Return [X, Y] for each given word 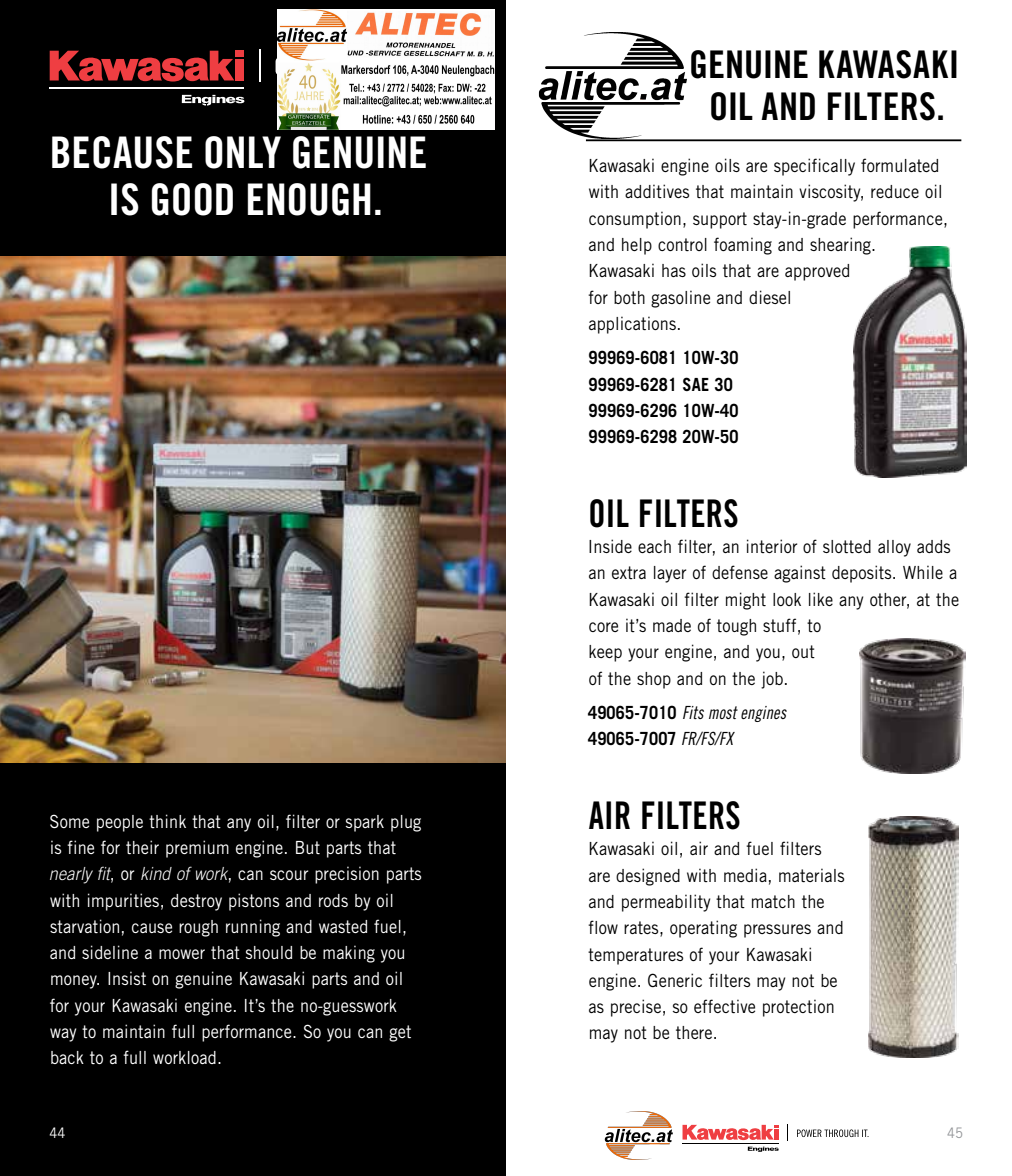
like [821, 599]
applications [632, 325]
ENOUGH [309, 199]
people [120, 823]
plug [406, 823]
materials [812, 875]
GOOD [192, 199]
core [603, 627]
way [63, 1035]
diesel [769, 297]
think [167, 821]
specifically [814, 167]
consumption [635, 220]
